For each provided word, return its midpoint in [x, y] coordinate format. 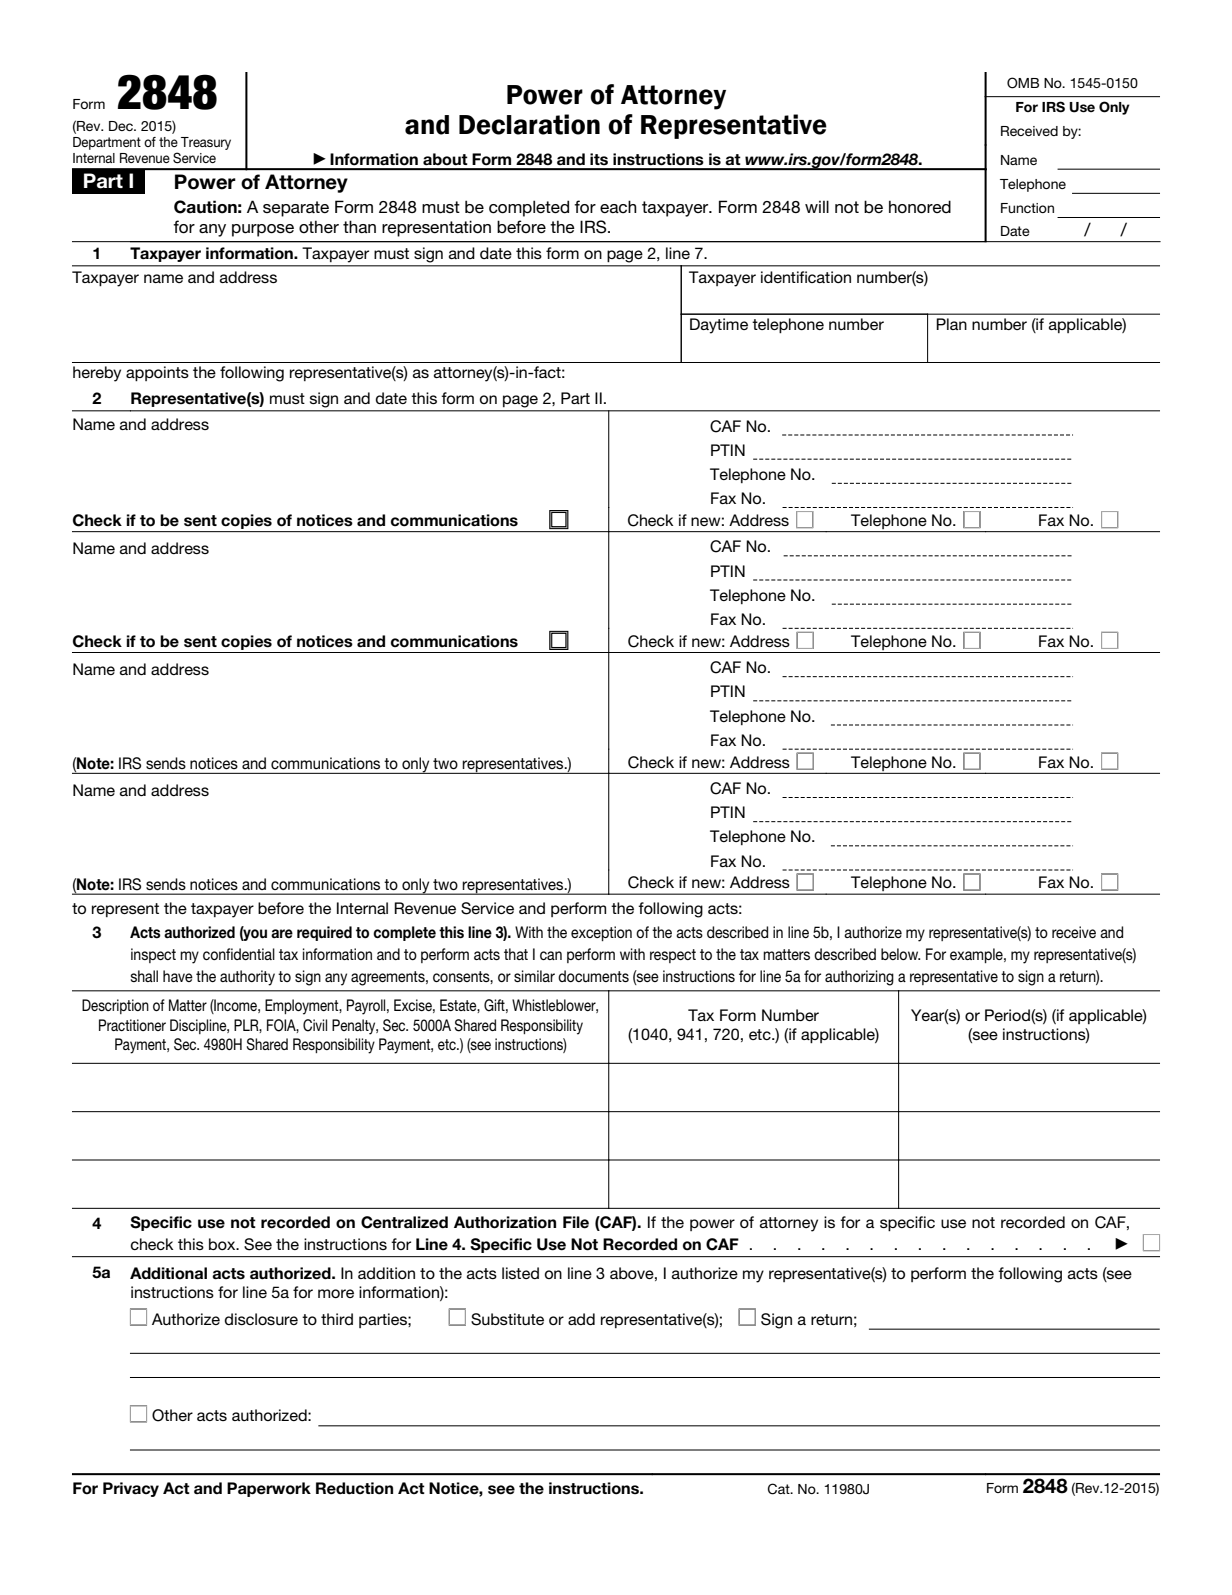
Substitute [507, 1319]
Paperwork [269, 1489]
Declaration [529, 124]
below [900, 954]
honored [920, 207]
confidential [239, 954]
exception [601, 933]
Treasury [206, 143]
